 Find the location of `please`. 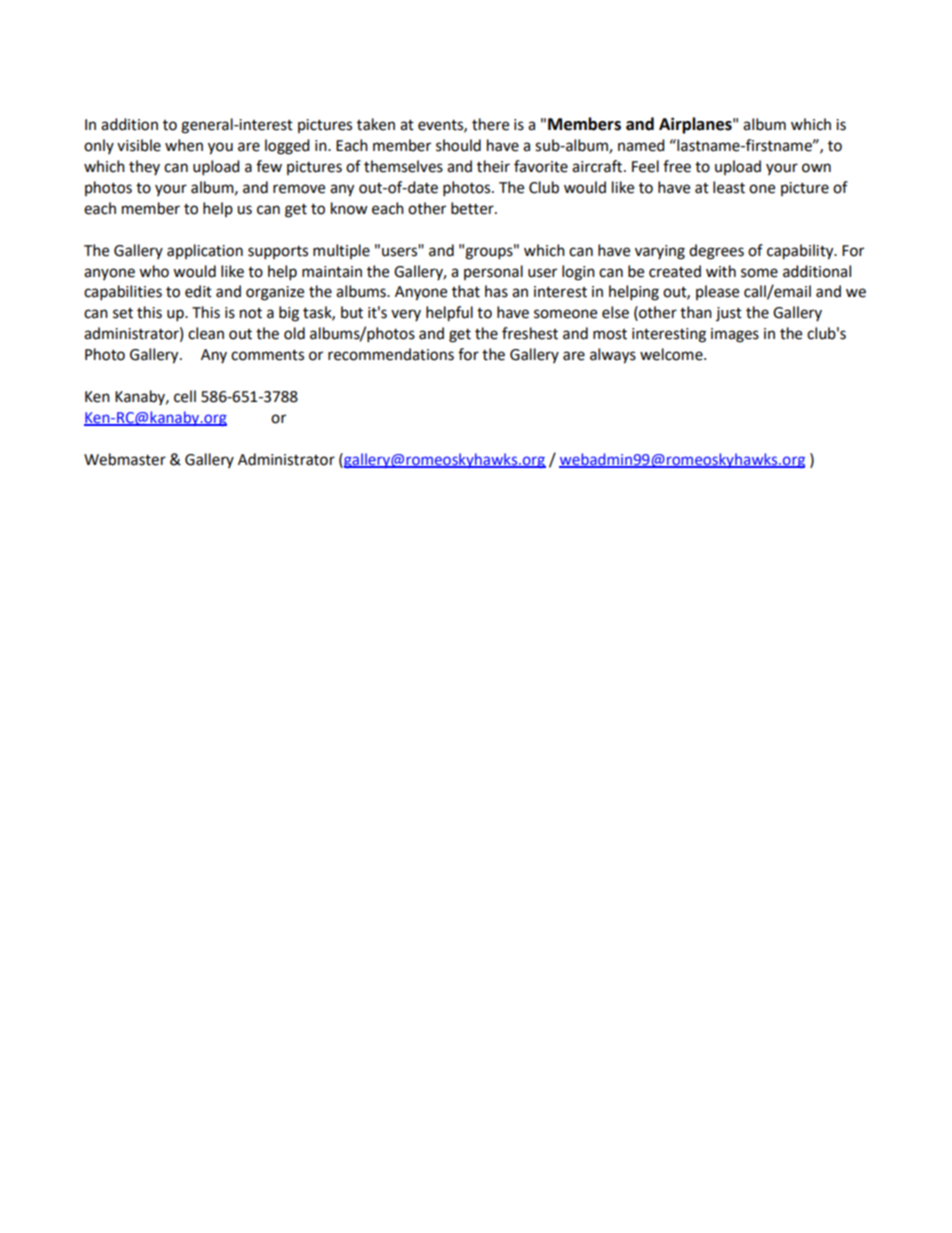

please is located at coordinates (717, 292).
